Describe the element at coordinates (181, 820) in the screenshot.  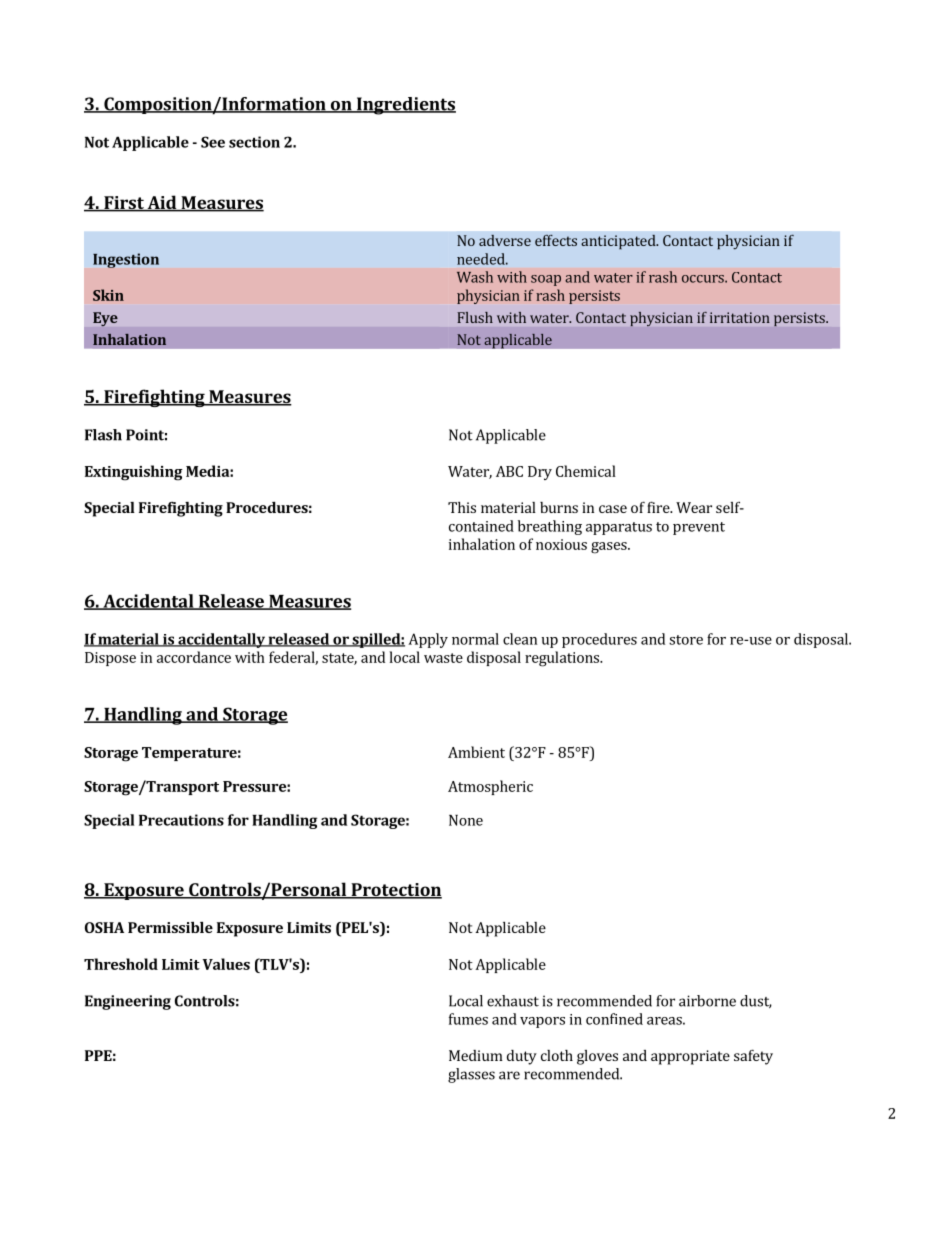
I see `Precautions` at that location.
